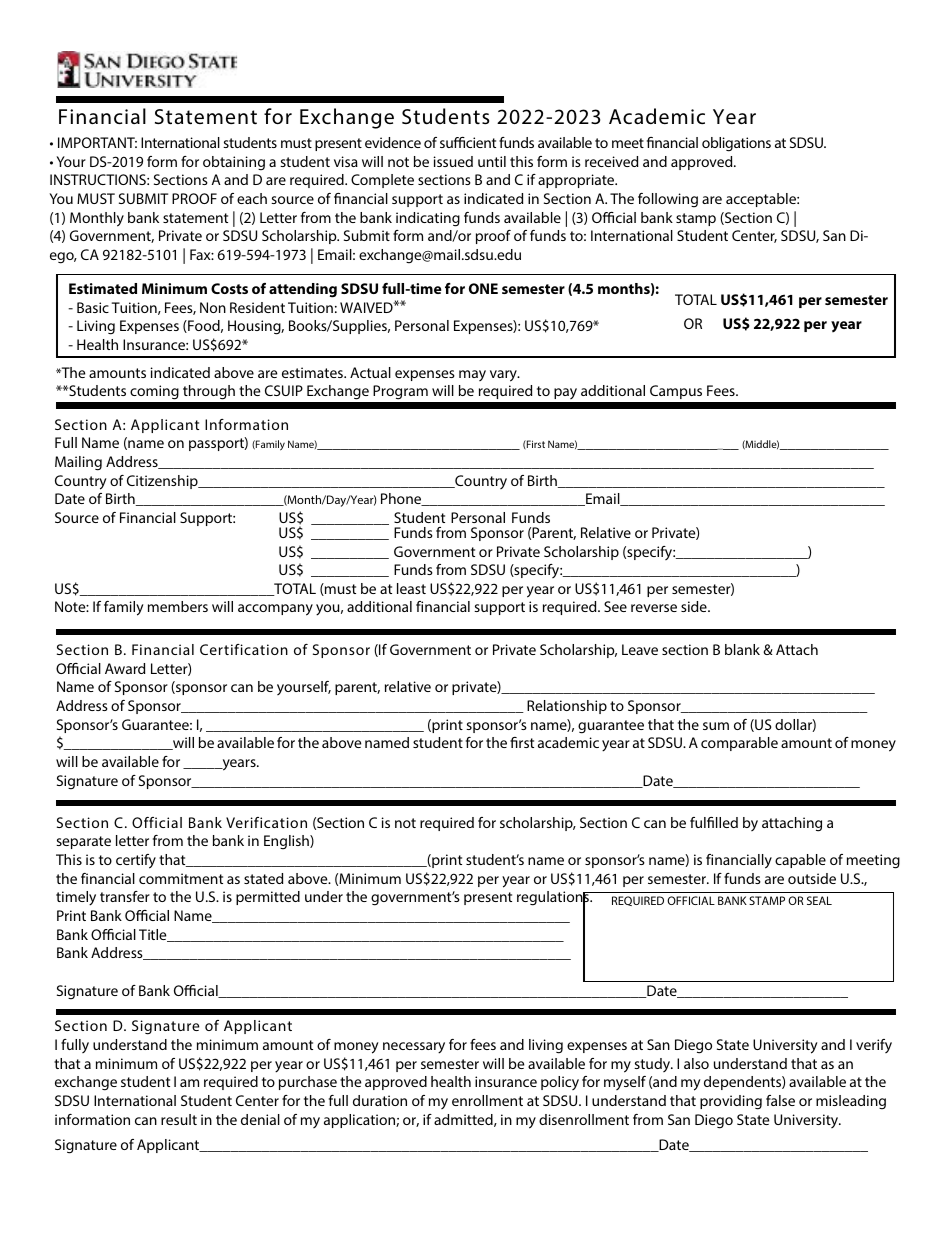 The height and width of the image is (1233, 952). Describe the element at coordinates (234, 163) in the image. I see `obtaining` at that location.
